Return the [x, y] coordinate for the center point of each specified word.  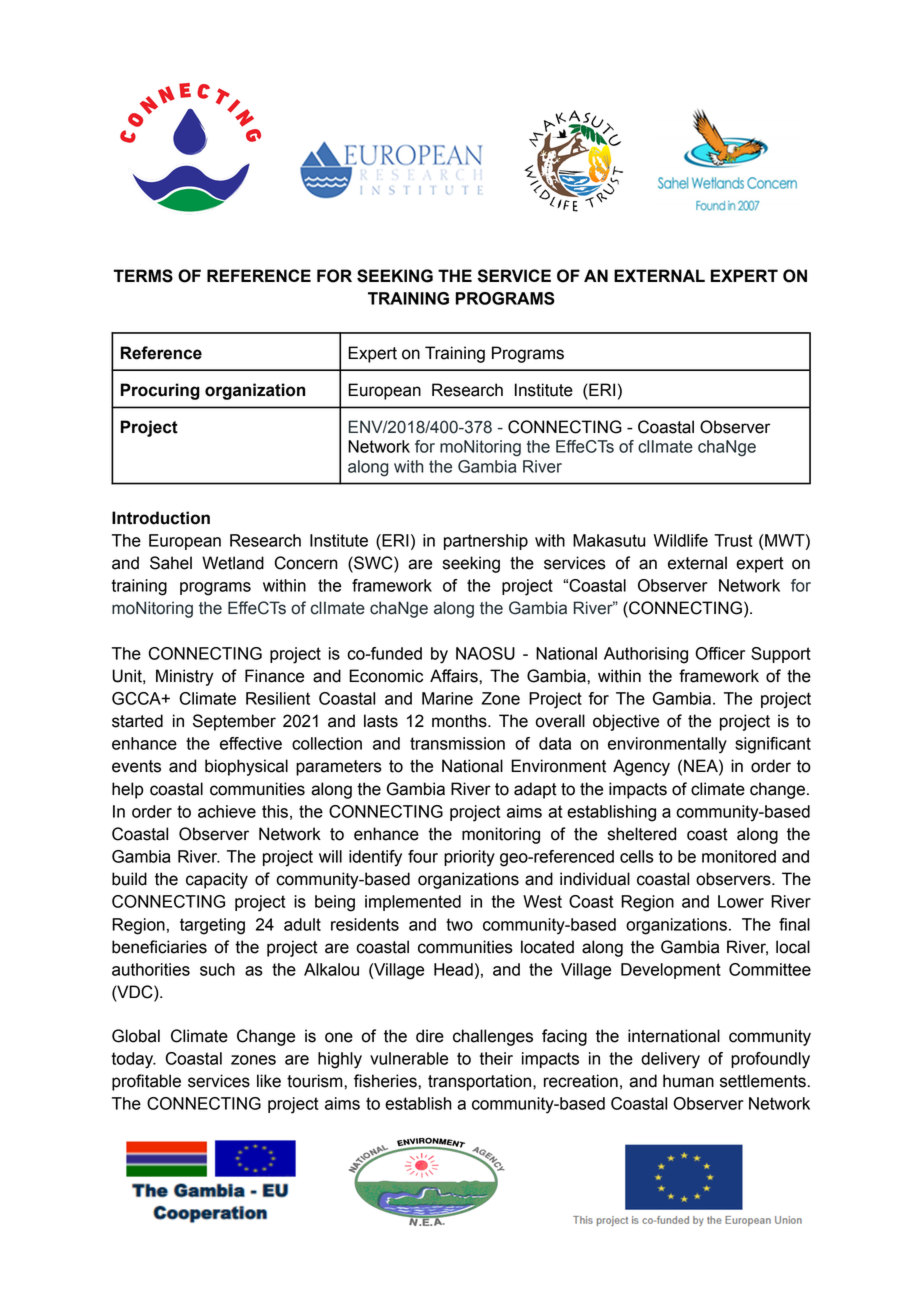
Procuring [160, 391]
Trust [733, 540]
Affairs [455, 676]
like [269, 1081]
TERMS [143, 276]
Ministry [185, 677]
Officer [720, 653]
